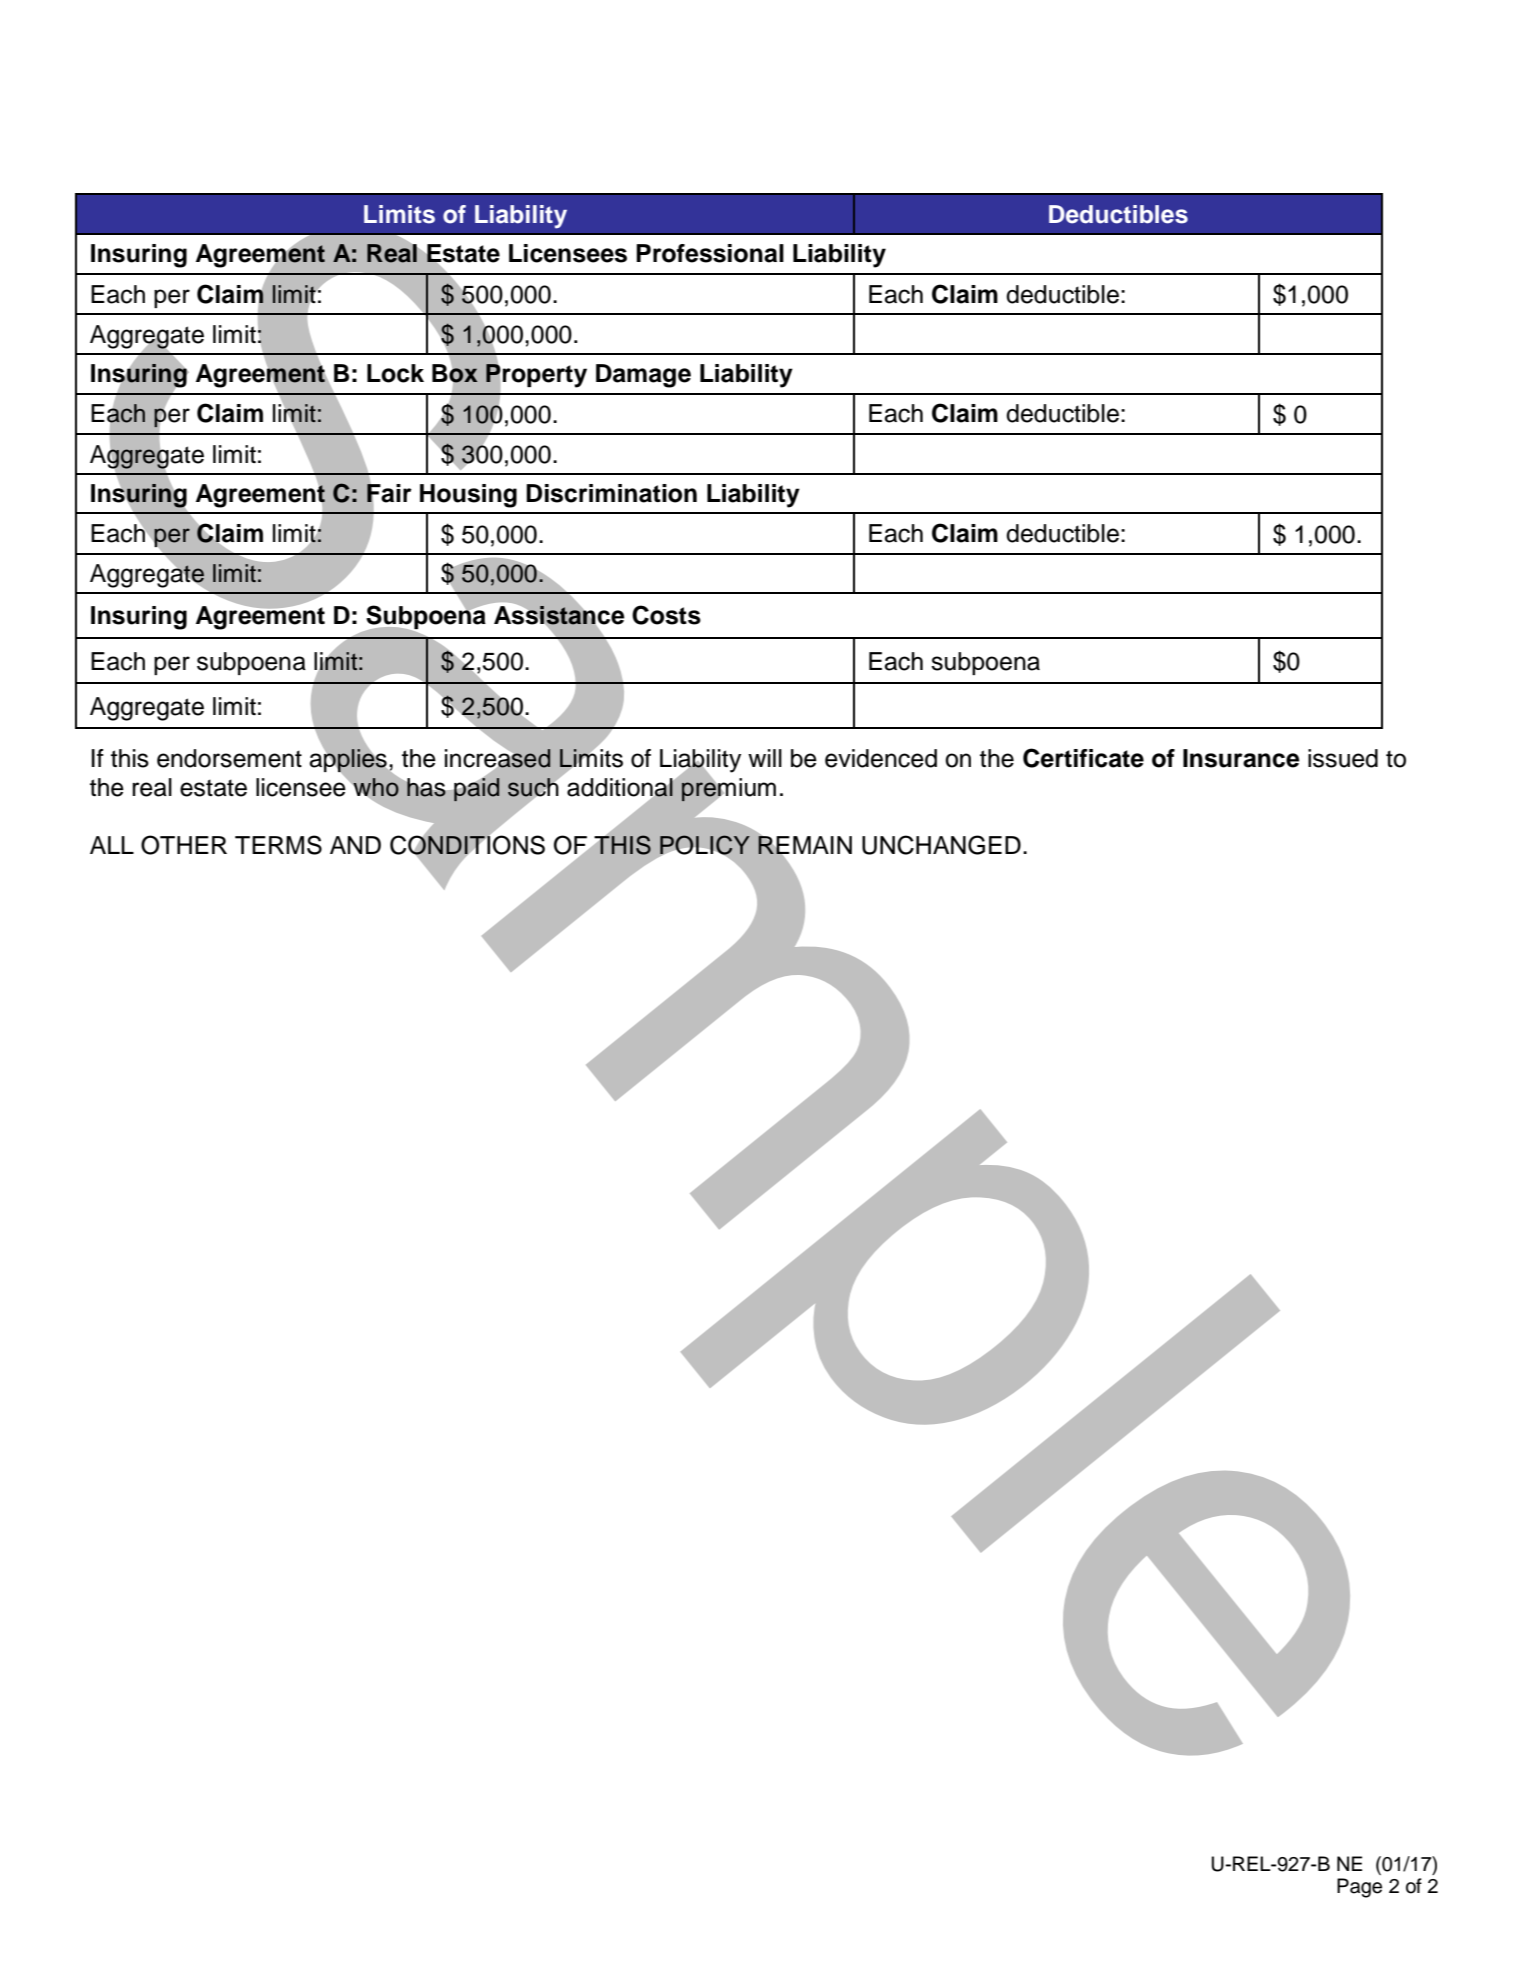 The image size is (1528, 1977). Describe the element at coordinates (941, 845) in the screenshot. I see `UNCHANGED` at that location.
